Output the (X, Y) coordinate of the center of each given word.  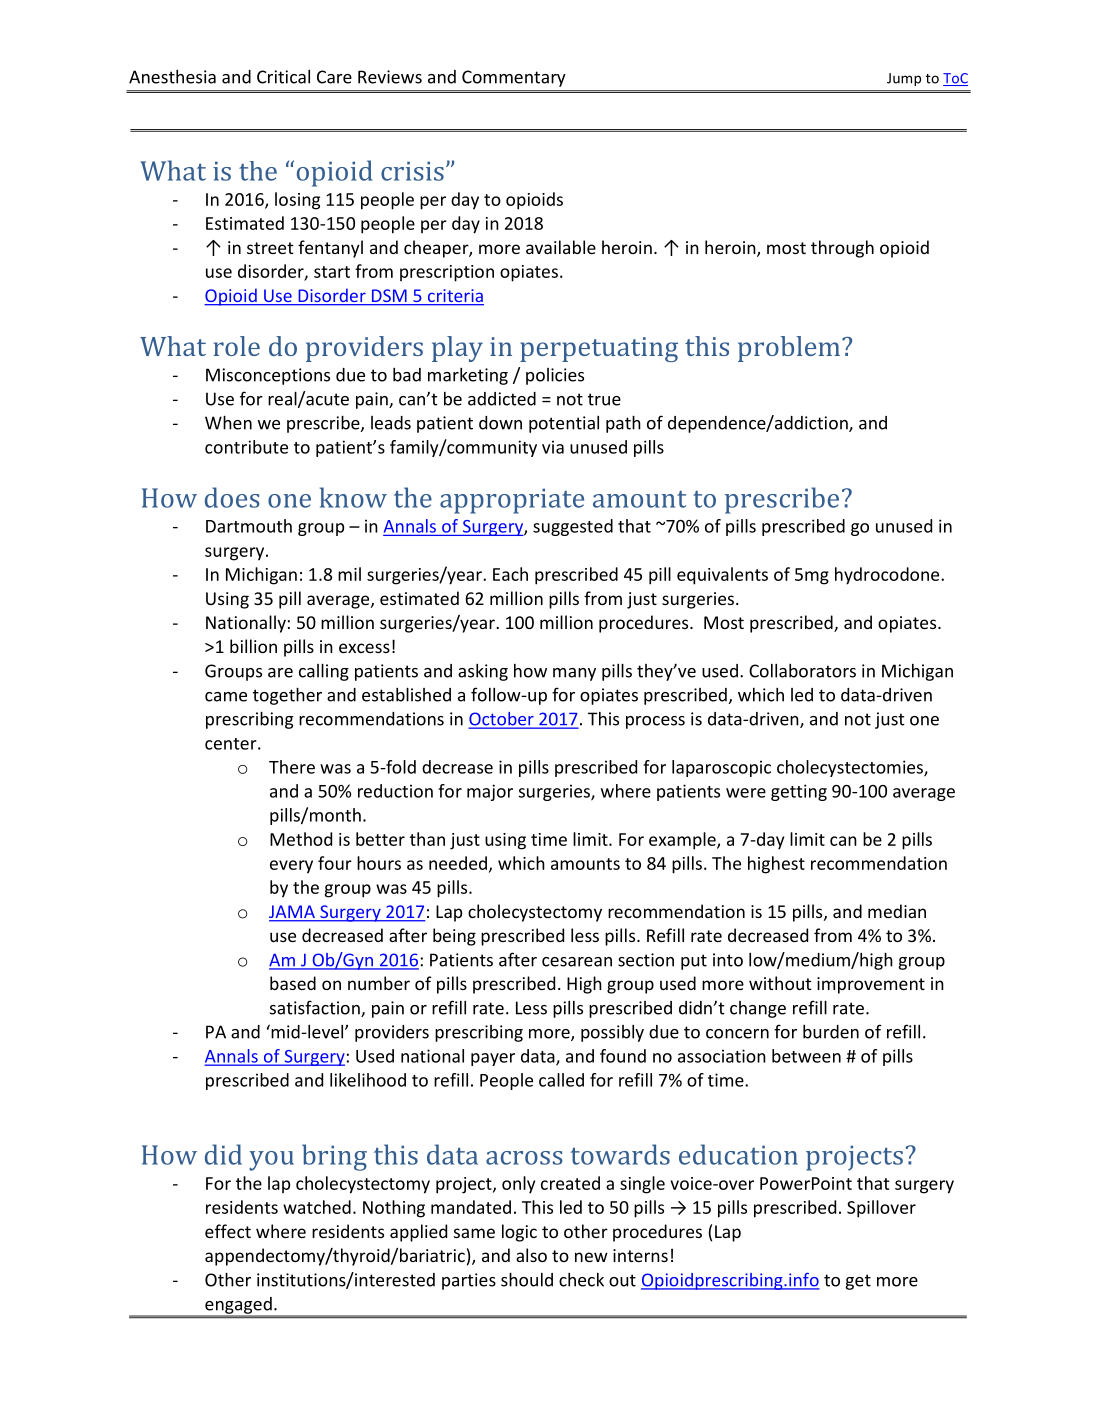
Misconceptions (268, 376)
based (293, 983)
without (780, 983)
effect (228, 1231)
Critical (283, 77)
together (287, 696)
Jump (904, 79)
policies (555, 376)
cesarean (577, 962)
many (574, 674)
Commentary (514, 78)
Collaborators (802, 671)
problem (790, 349)
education (738, 1154)
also (531, 1255)
